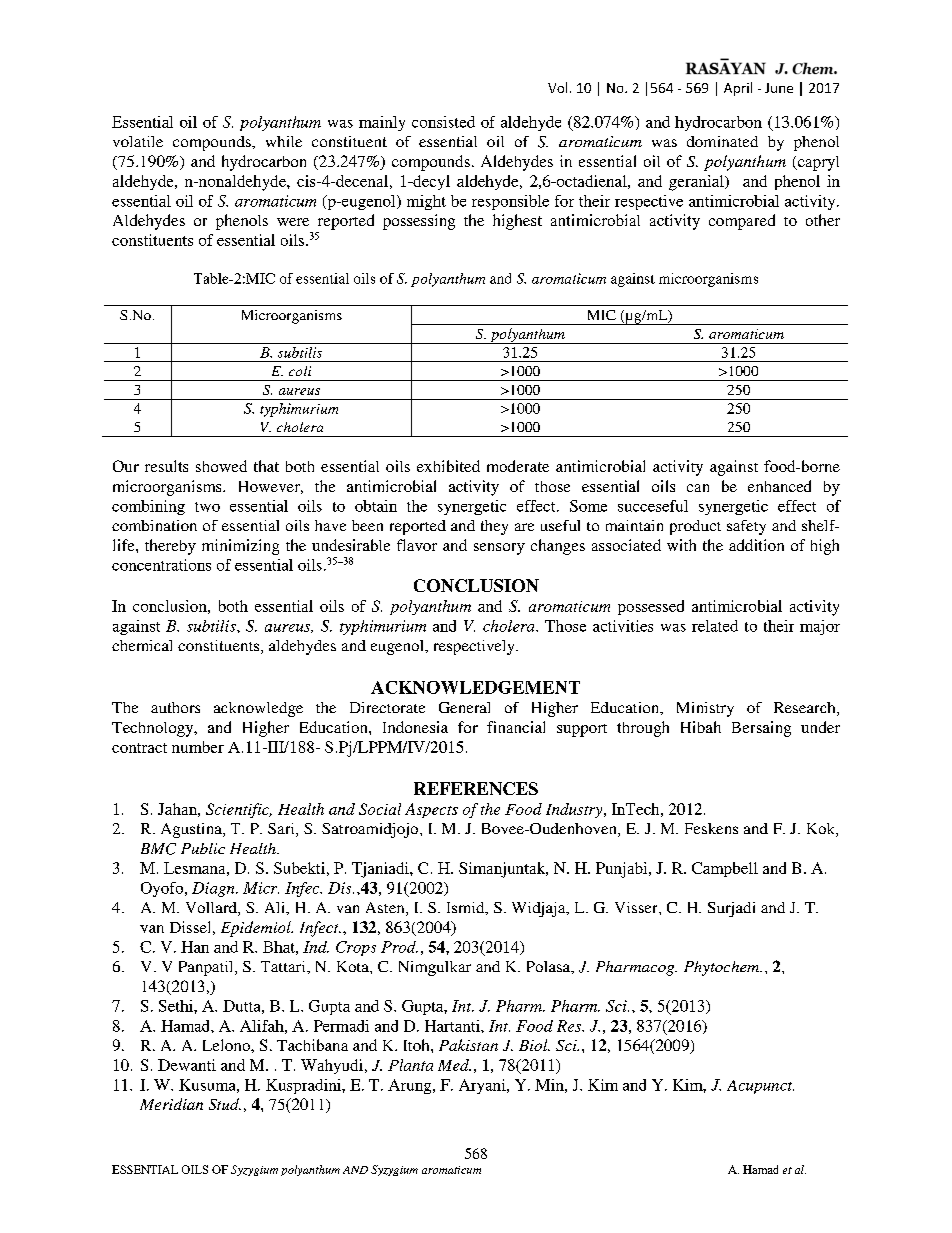  I want to click on consisted, so click(443, 122).
